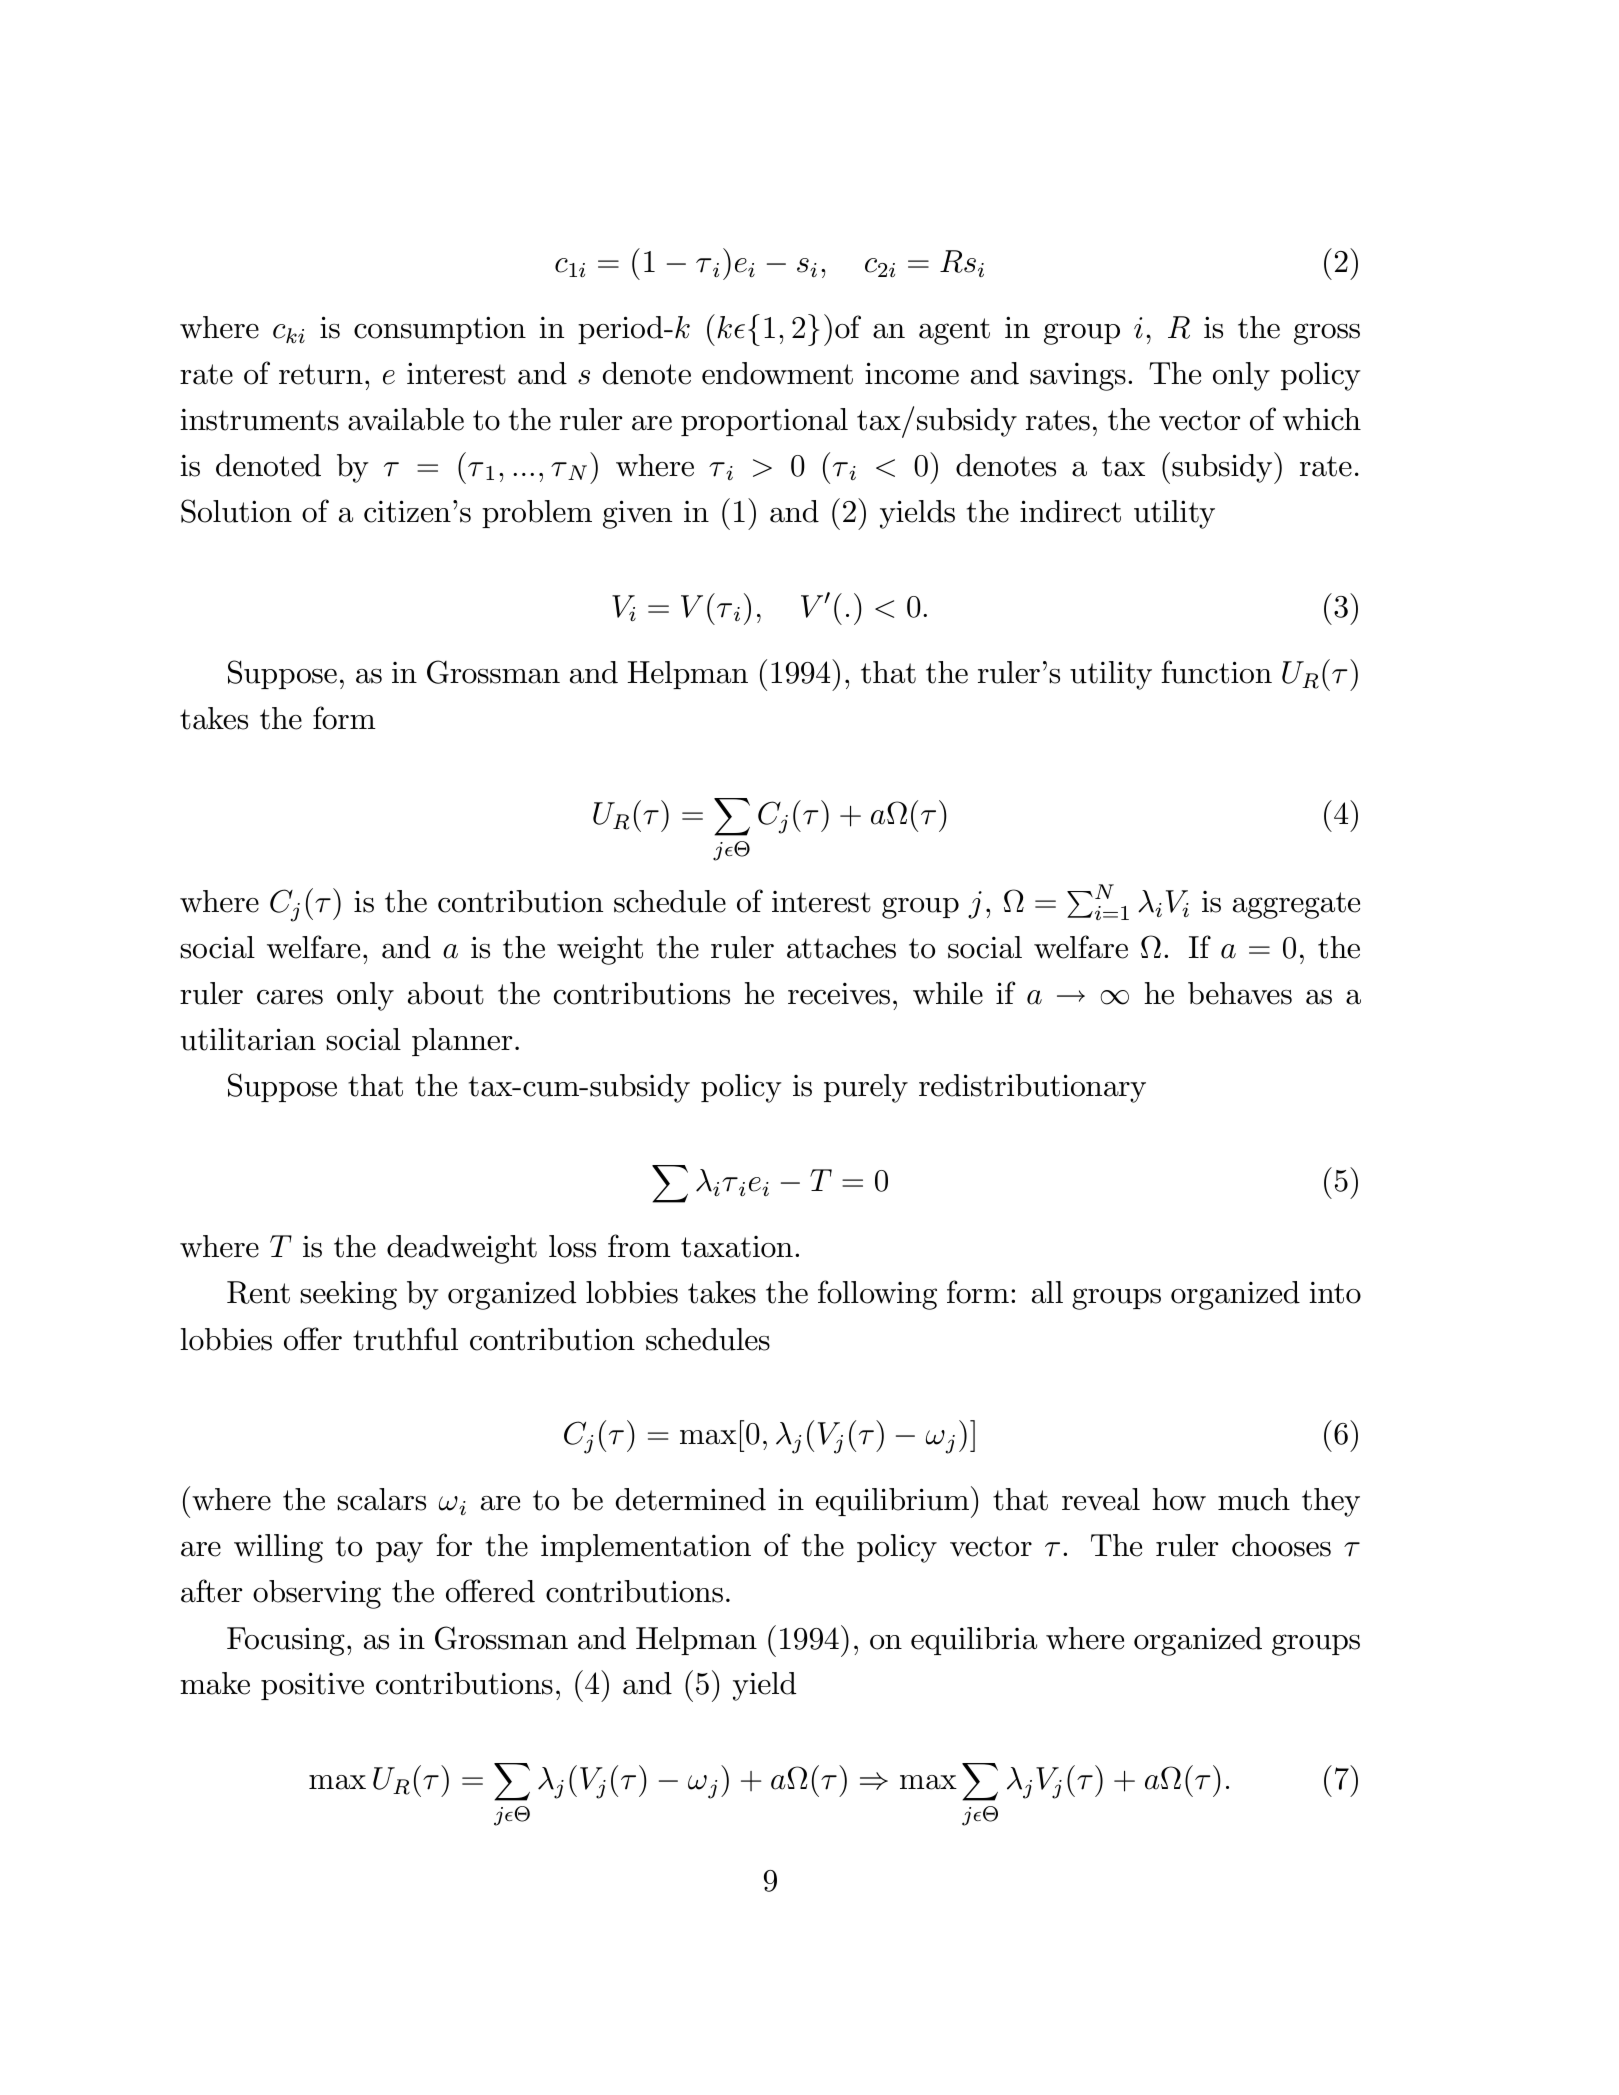 The height and width of the screenshot is (2095, 1619). I want to click on return, so click(321, 374).
